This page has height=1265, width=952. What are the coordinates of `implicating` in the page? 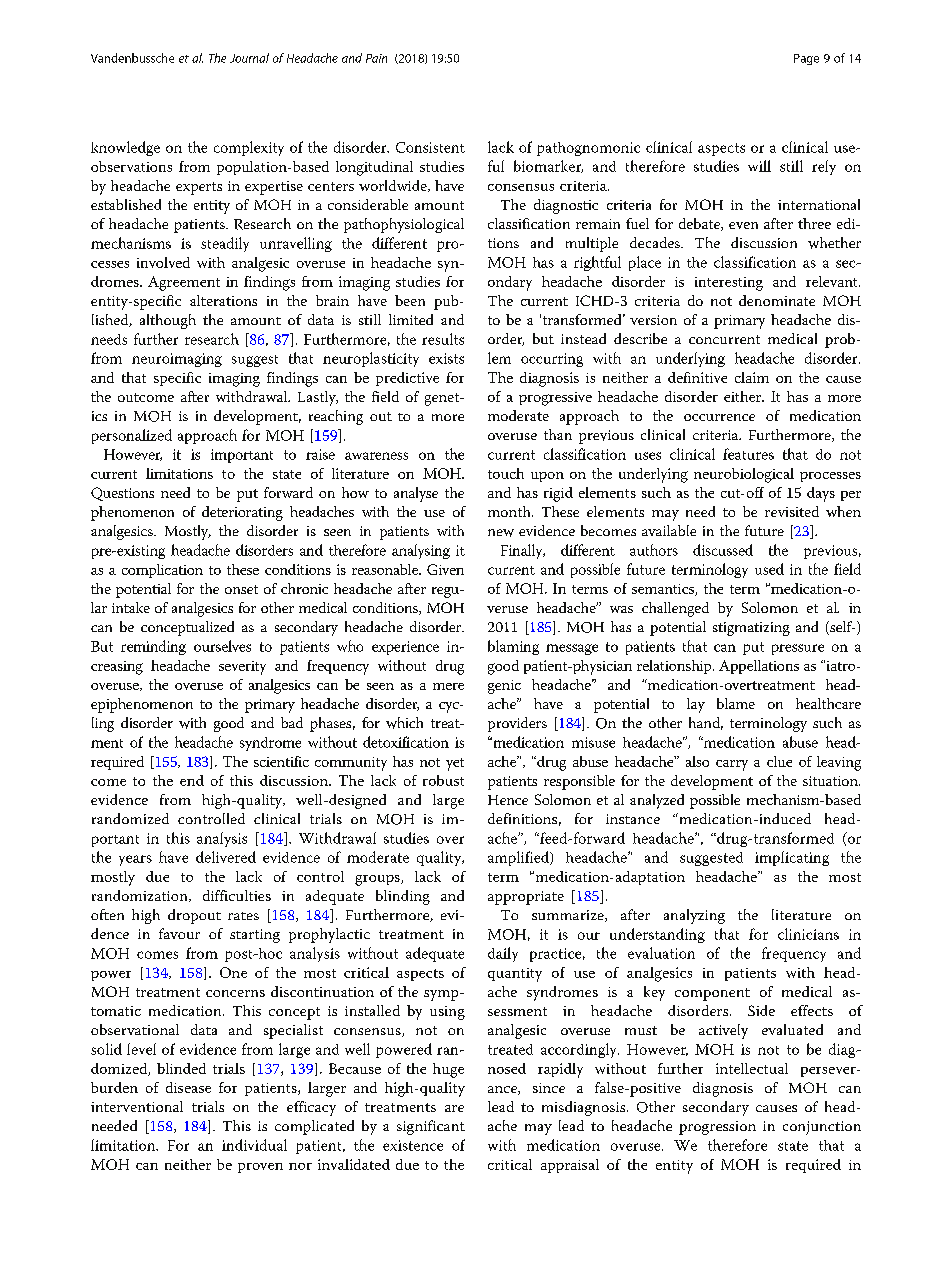 It's located at (792, 858).
